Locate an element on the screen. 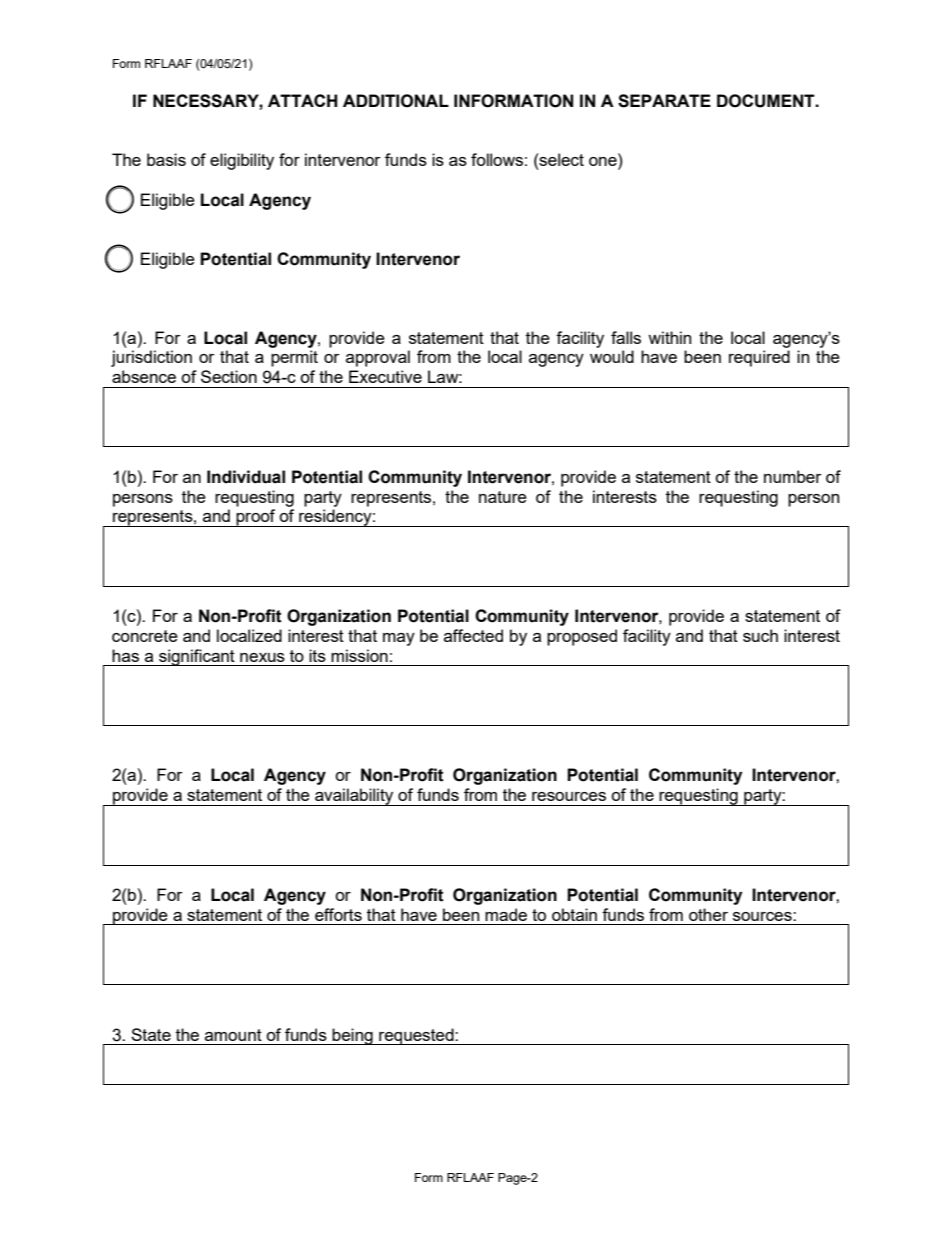 The height and width of the screenshot is (1233, 952). basis is located at coordinates (166, 159).
